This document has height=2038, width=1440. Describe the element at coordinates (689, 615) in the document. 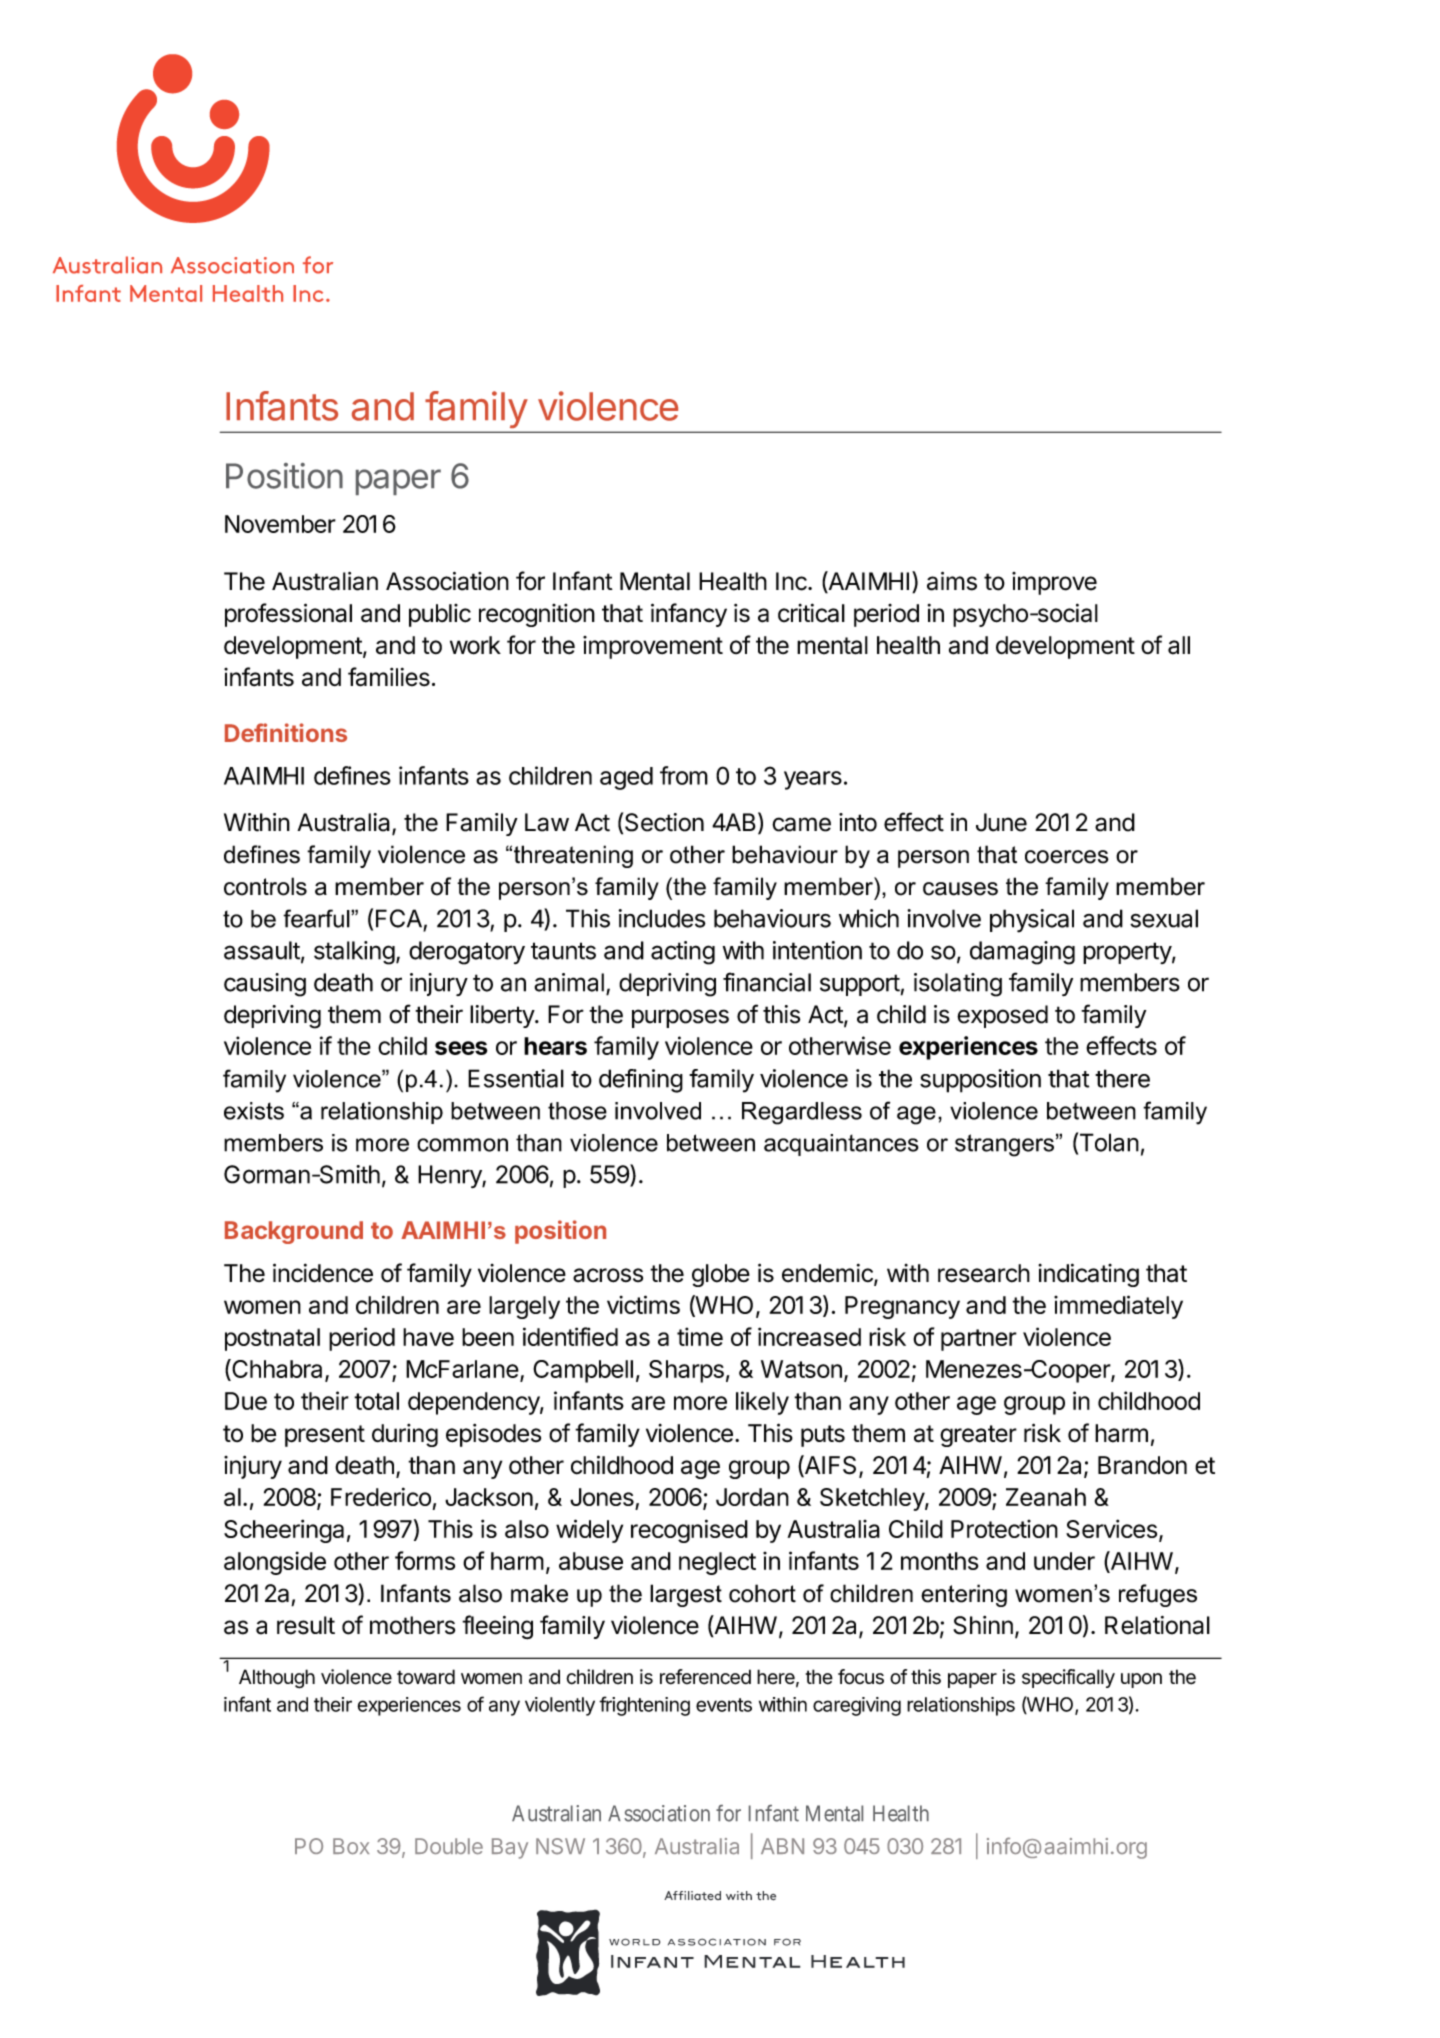

I see `infancy` at that location.
